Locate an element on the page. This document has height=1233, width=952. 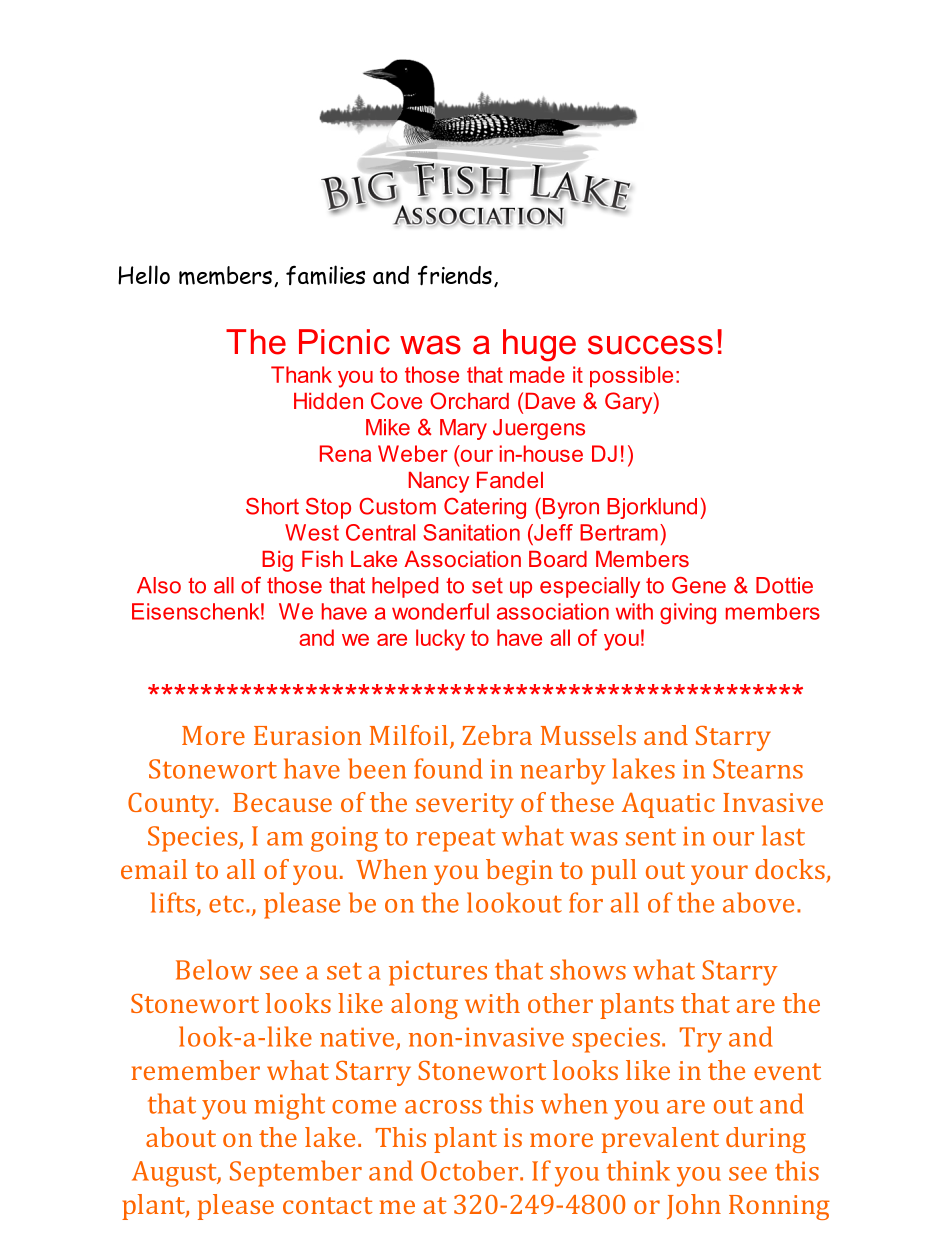
John is located at coordinates (694, 1206).
